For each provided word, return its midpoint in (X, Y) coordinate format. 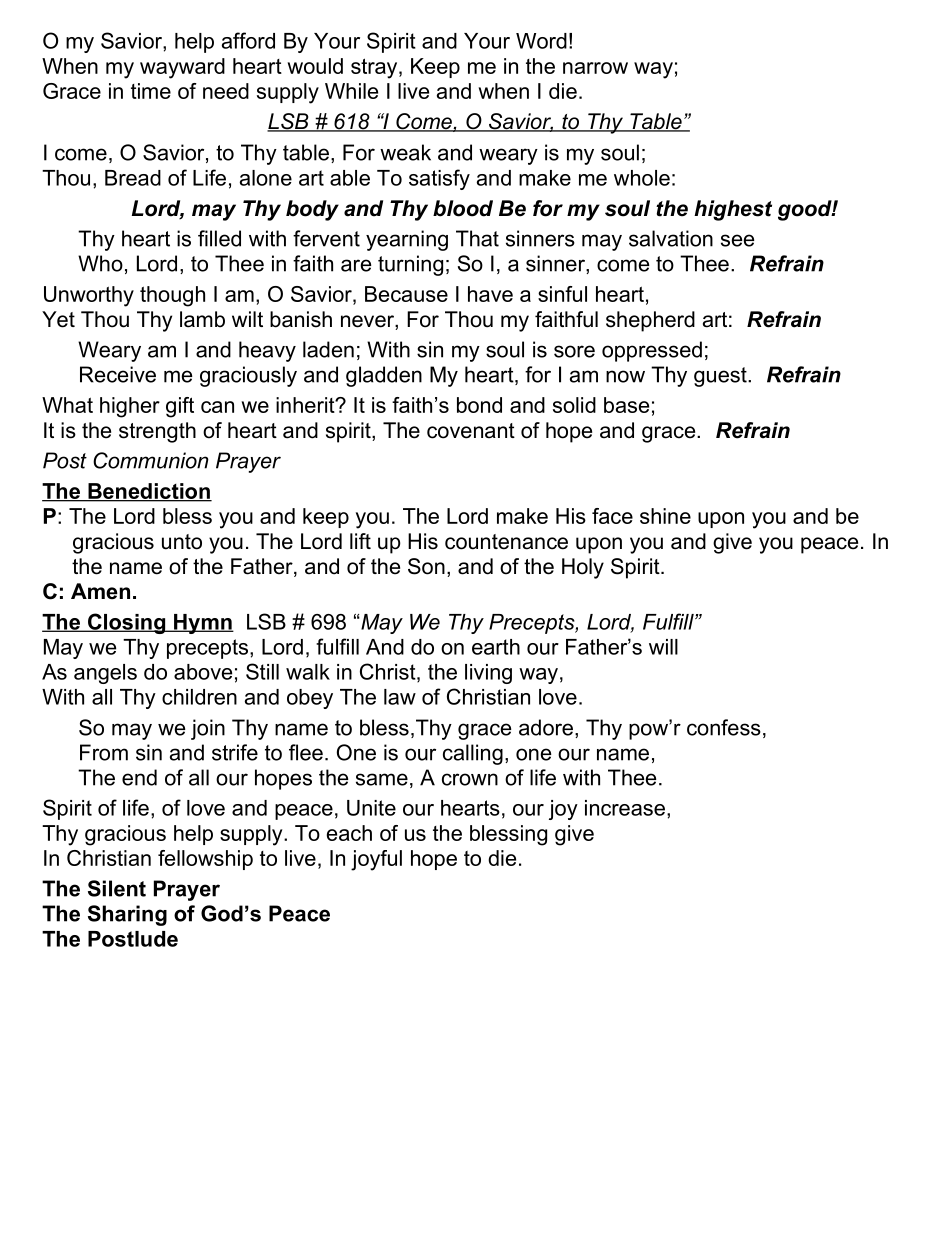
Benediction (149, 492)
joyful (376, 860)
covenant (471, 431)
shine (665, 516)
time (151, 91)
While (351, 91)
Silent (117, 888)
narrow (595, 68)
